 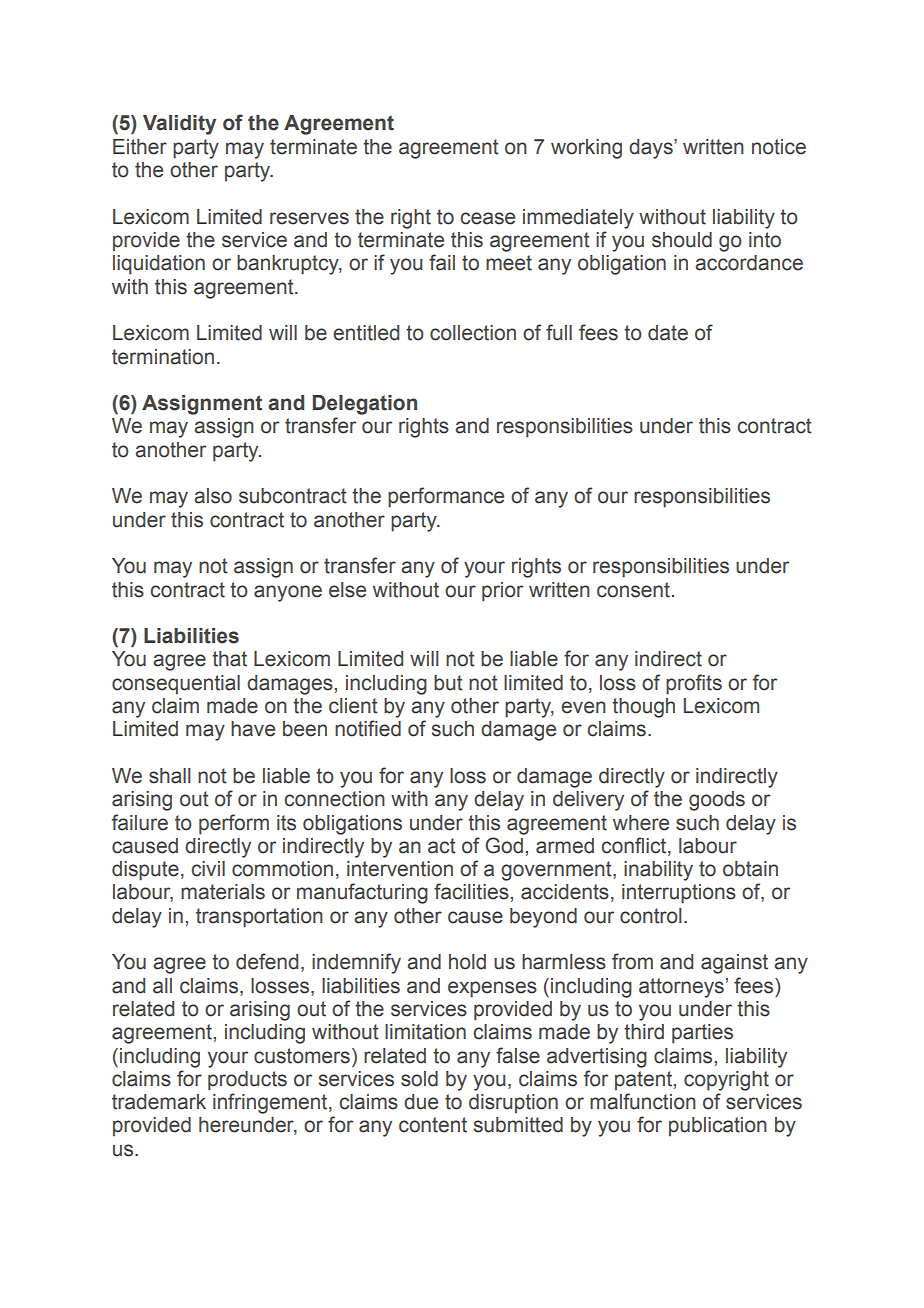 I want to click on inability, so click(x=658, y=871).
